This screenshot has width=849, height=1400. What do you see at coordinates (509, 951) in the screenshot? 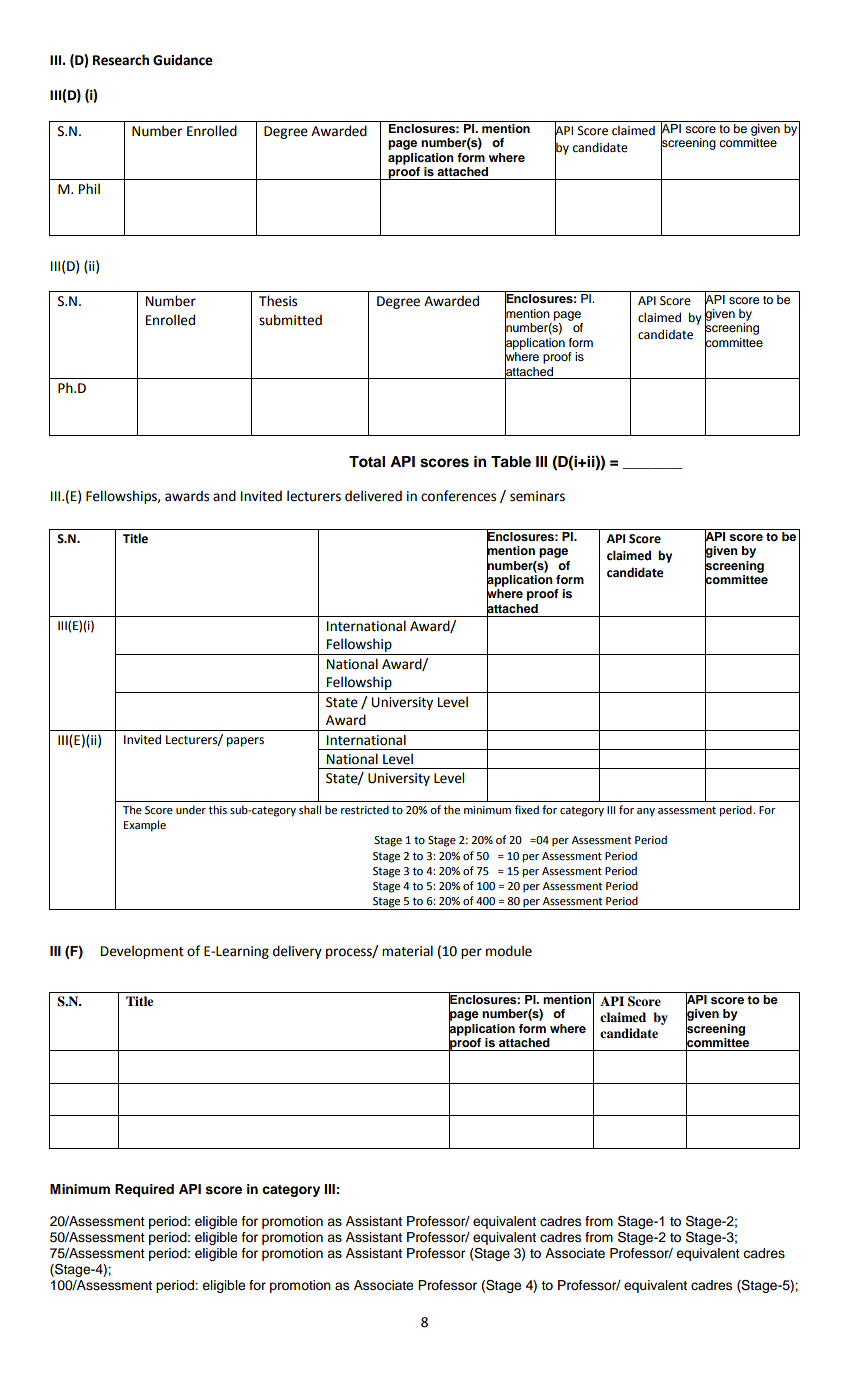
I see `module` at bounding box center [509, 951].
